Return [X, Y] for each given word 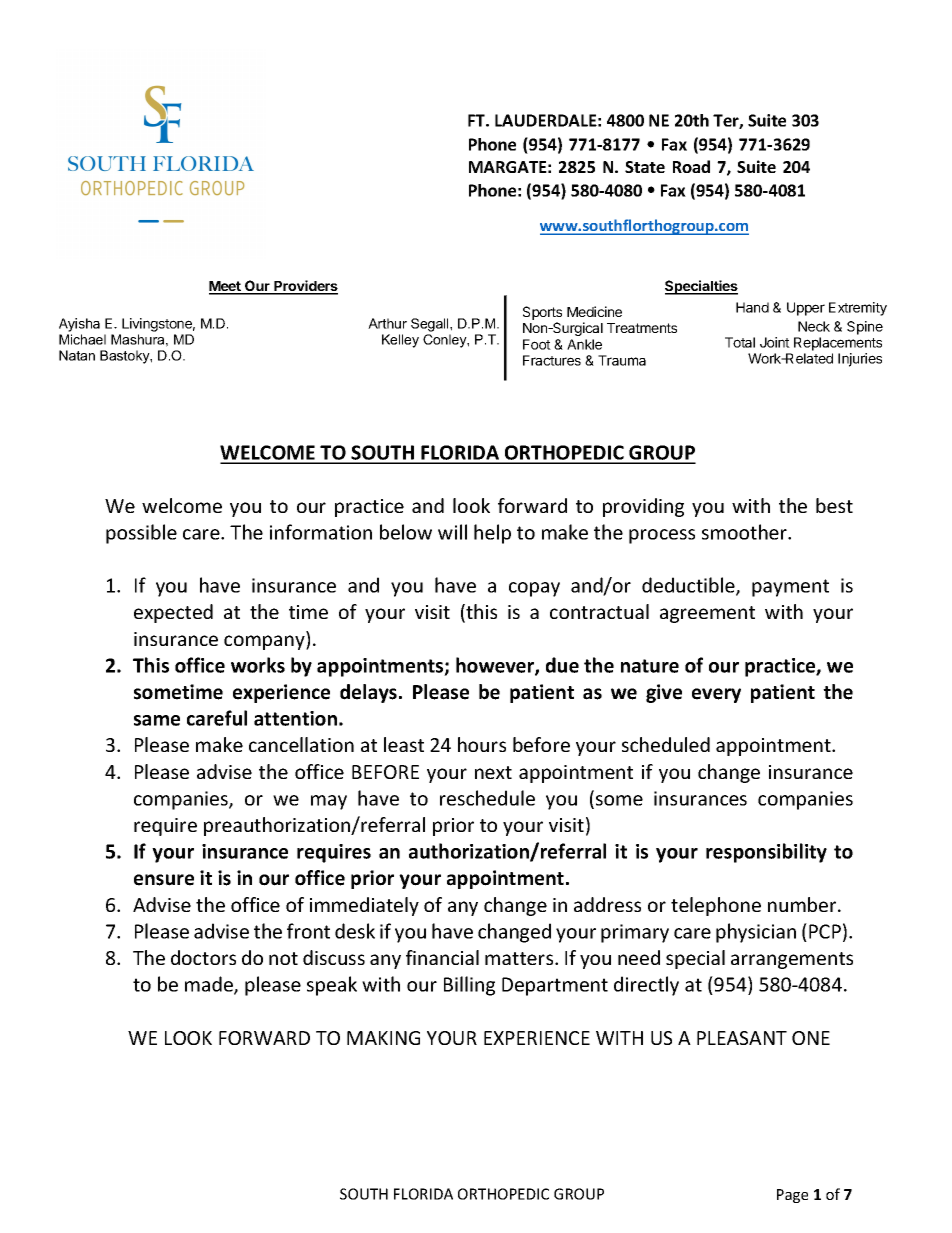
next [493, 772]
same [157, 720]
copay [534, 589]
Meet [226, 287]
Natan [77, 355]
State [645, 167]
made [210, 985]
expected [173, 613]
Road [691, 166]
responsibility [766, 853]
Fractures [552, 360]
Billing [469, 986]
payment [790, 588]
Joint [775, 342]
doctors [203, 957]
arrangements [792, 960]
